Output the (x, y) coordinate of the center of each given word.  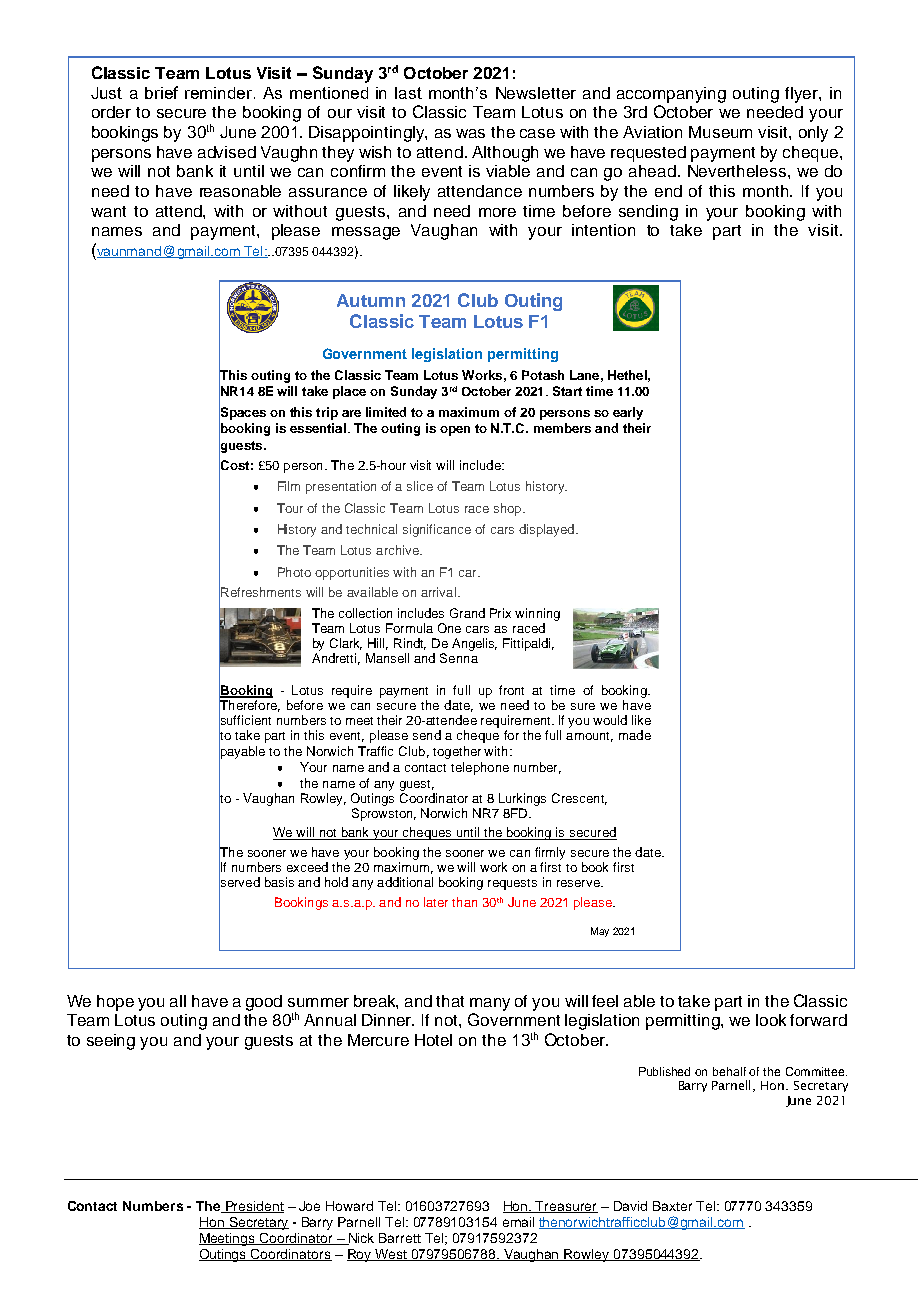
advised (227, 152)
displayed (546, 530)
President (253, 1207)
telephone (480, 768)
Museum (720, 132)
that (450, 1001)
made (635, 735)
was (470, 133)
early (628, 413)
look (771, 1020)
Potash (543, 375)
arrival (438, 592)
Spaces (242, 413)
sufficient (245, 720)
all (178, 1001)
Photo (294, 572)
